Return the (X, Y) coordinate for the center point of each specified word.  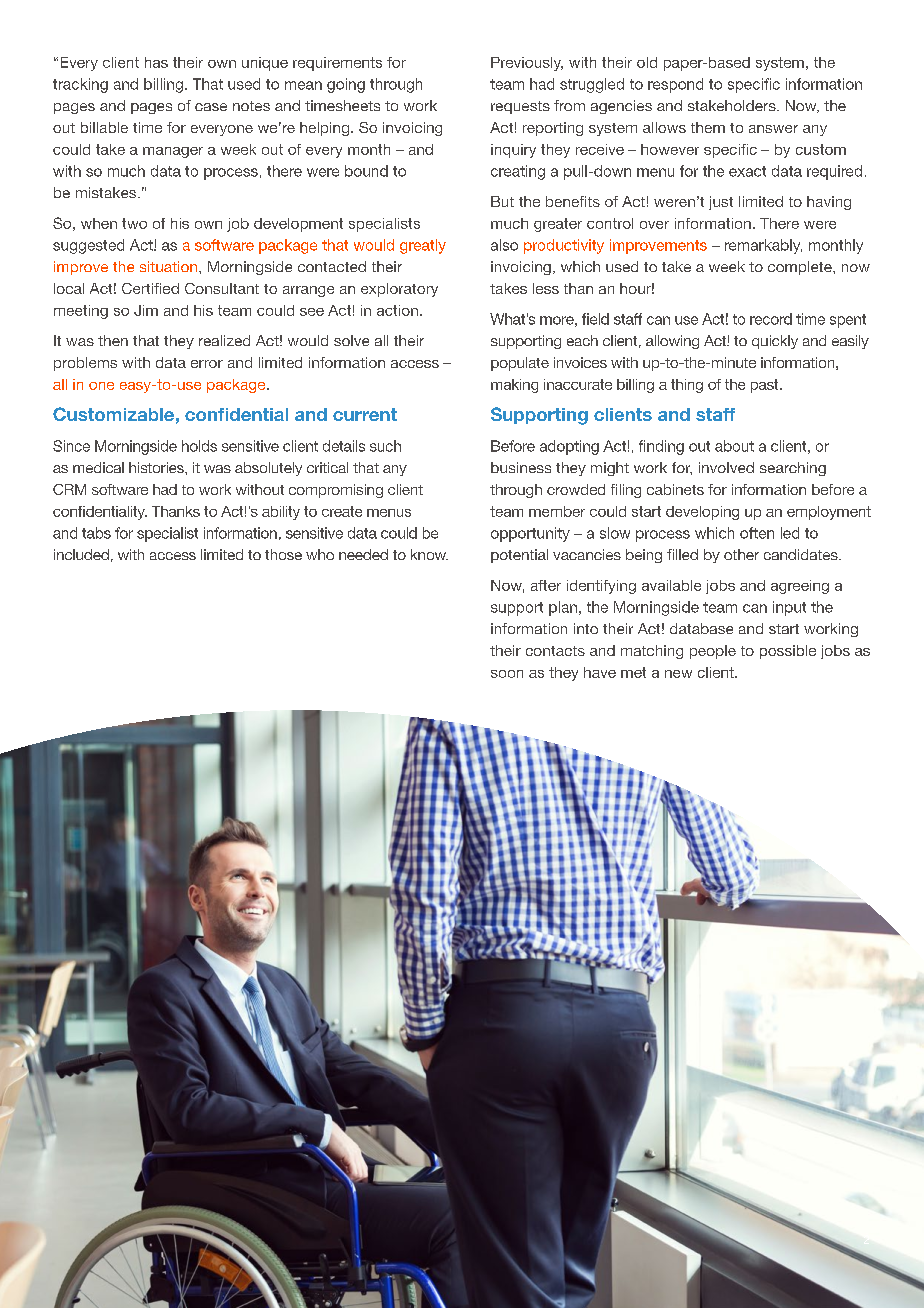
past (766, 386)
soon (507, 674)
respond (675, 85)
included (81, 554)
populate (520, 364)
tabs (96, 533)
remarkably (763, 246)
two (134, 223)
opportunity (530, 534)
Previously (527, 64)
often (757, 533)
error (207, 364)
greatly (423, 246)
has (156, 62)
